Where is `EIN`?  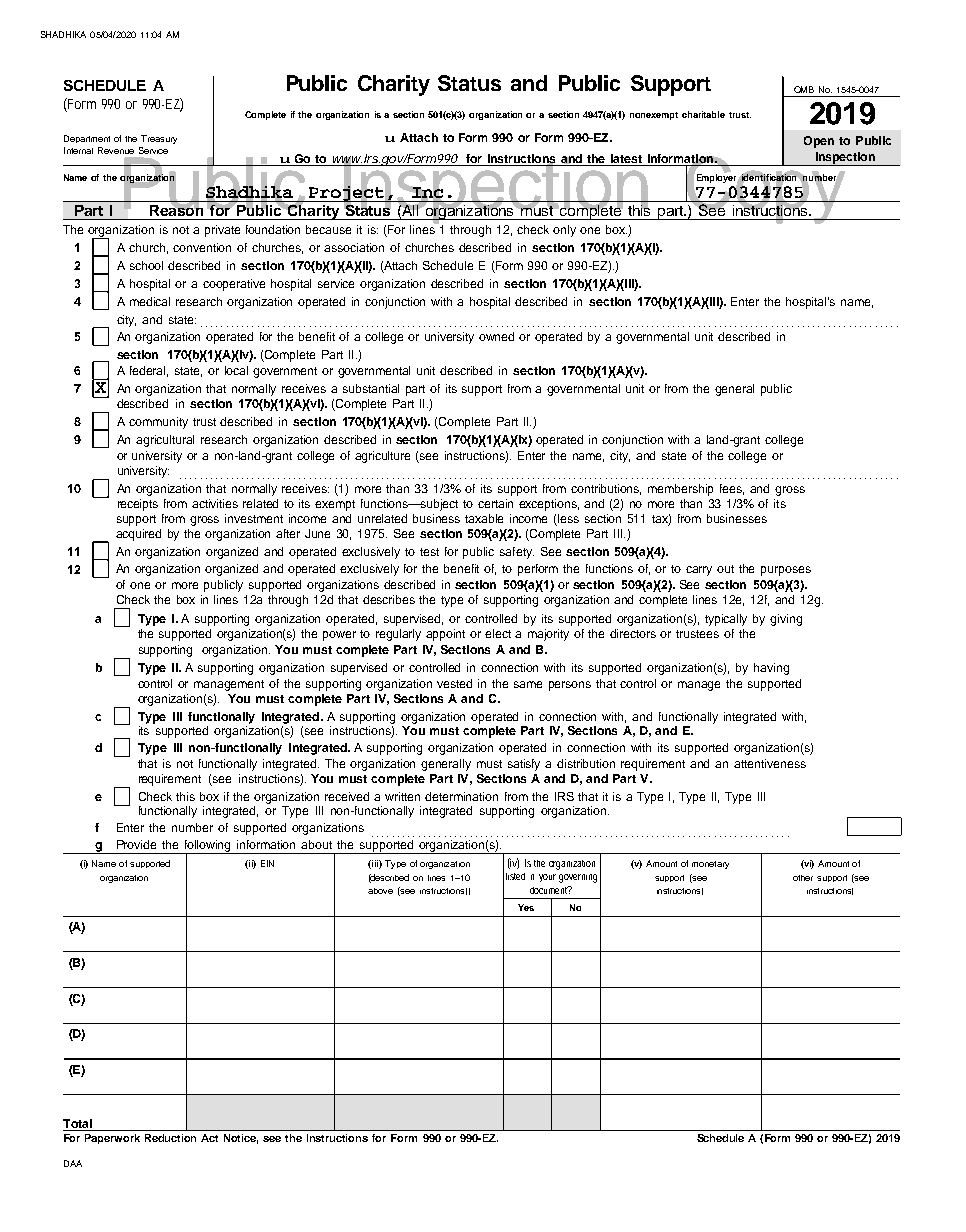 EIN is located at coordinates (267, 863).
